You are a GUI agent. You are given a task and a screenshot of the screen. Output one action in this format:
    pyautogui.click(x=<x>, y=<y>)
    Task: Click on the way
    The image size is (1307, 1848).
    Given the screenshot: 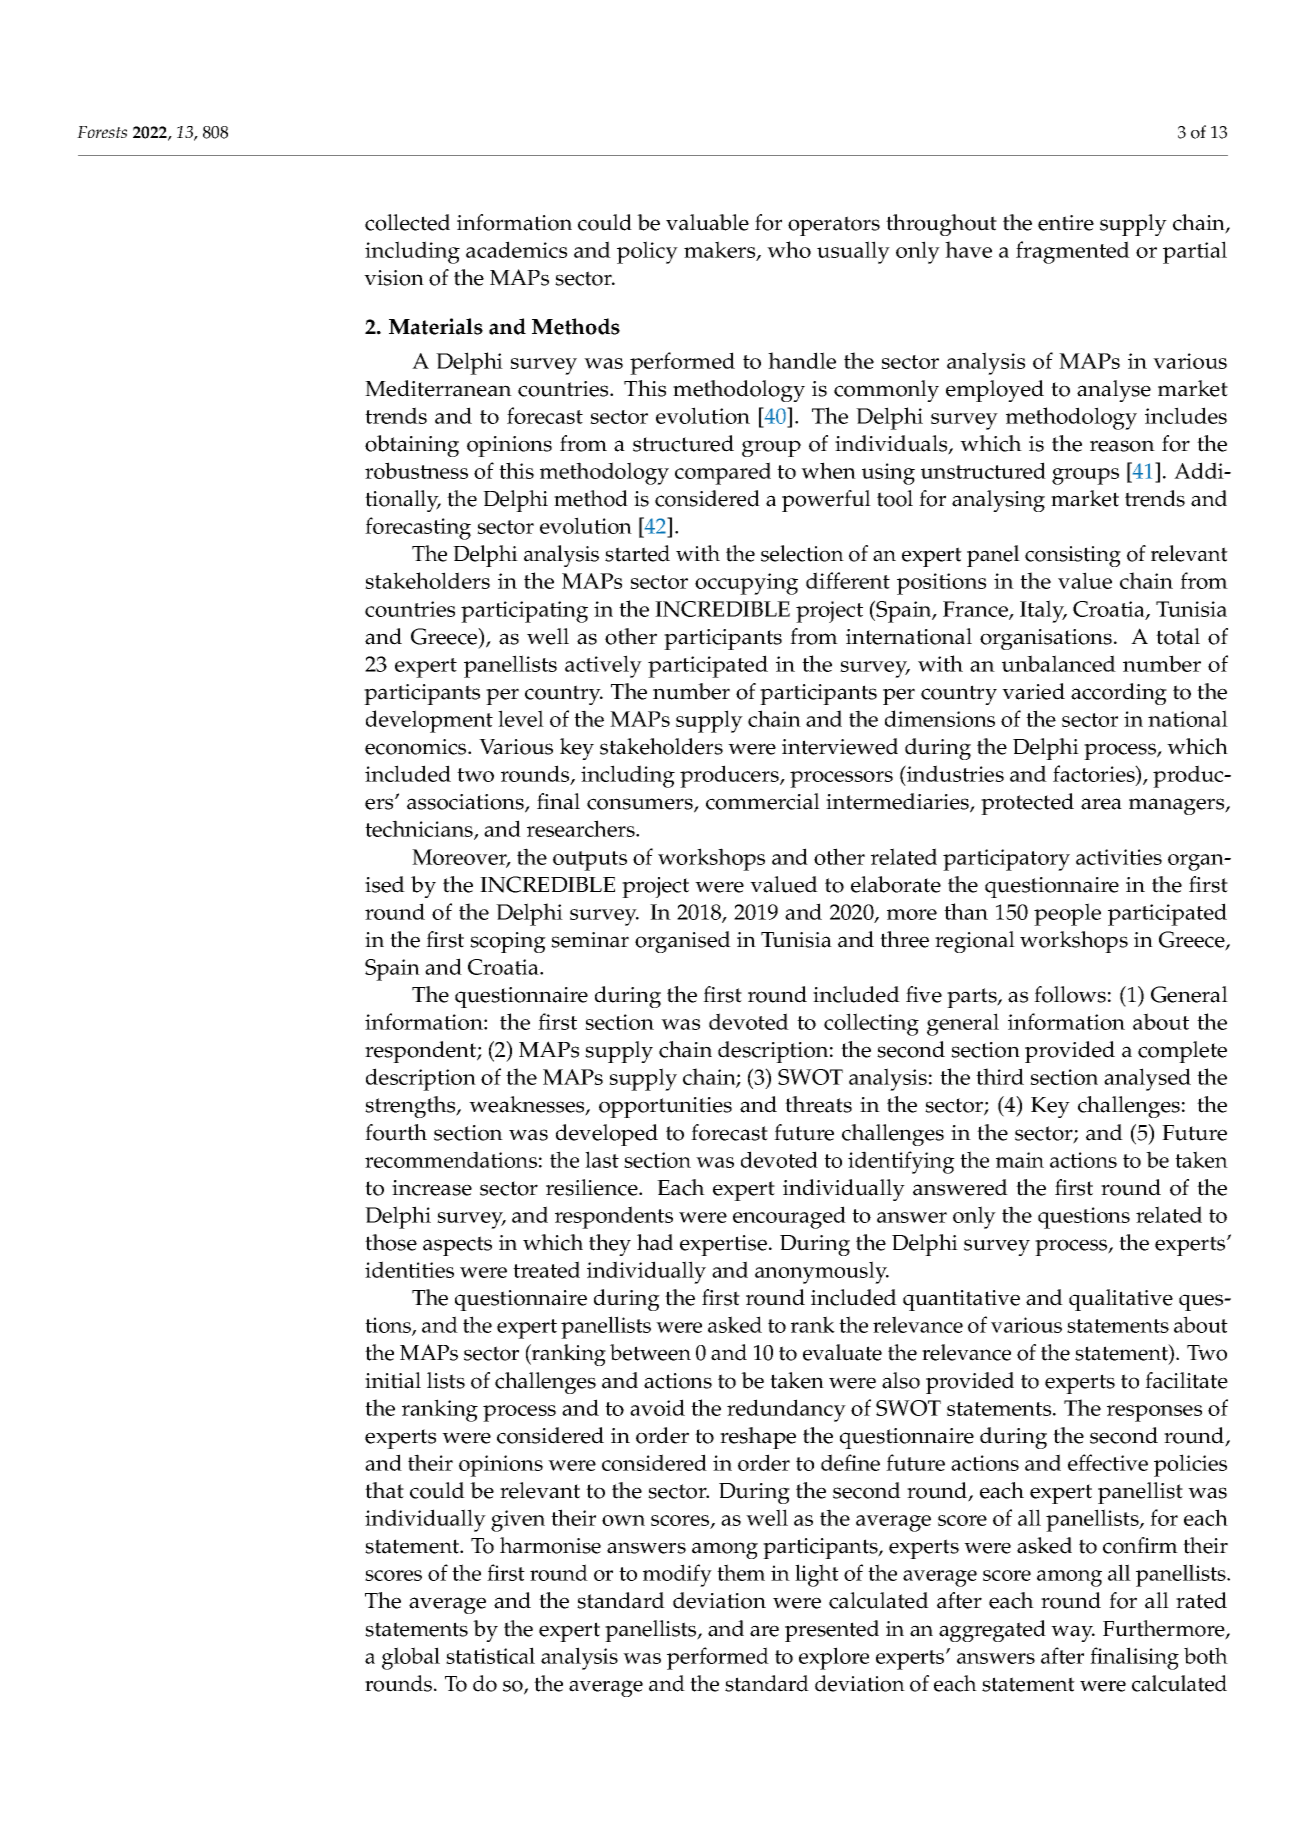 What is the action you would take?
    pyautogui.click(x=1073, y=1633)
